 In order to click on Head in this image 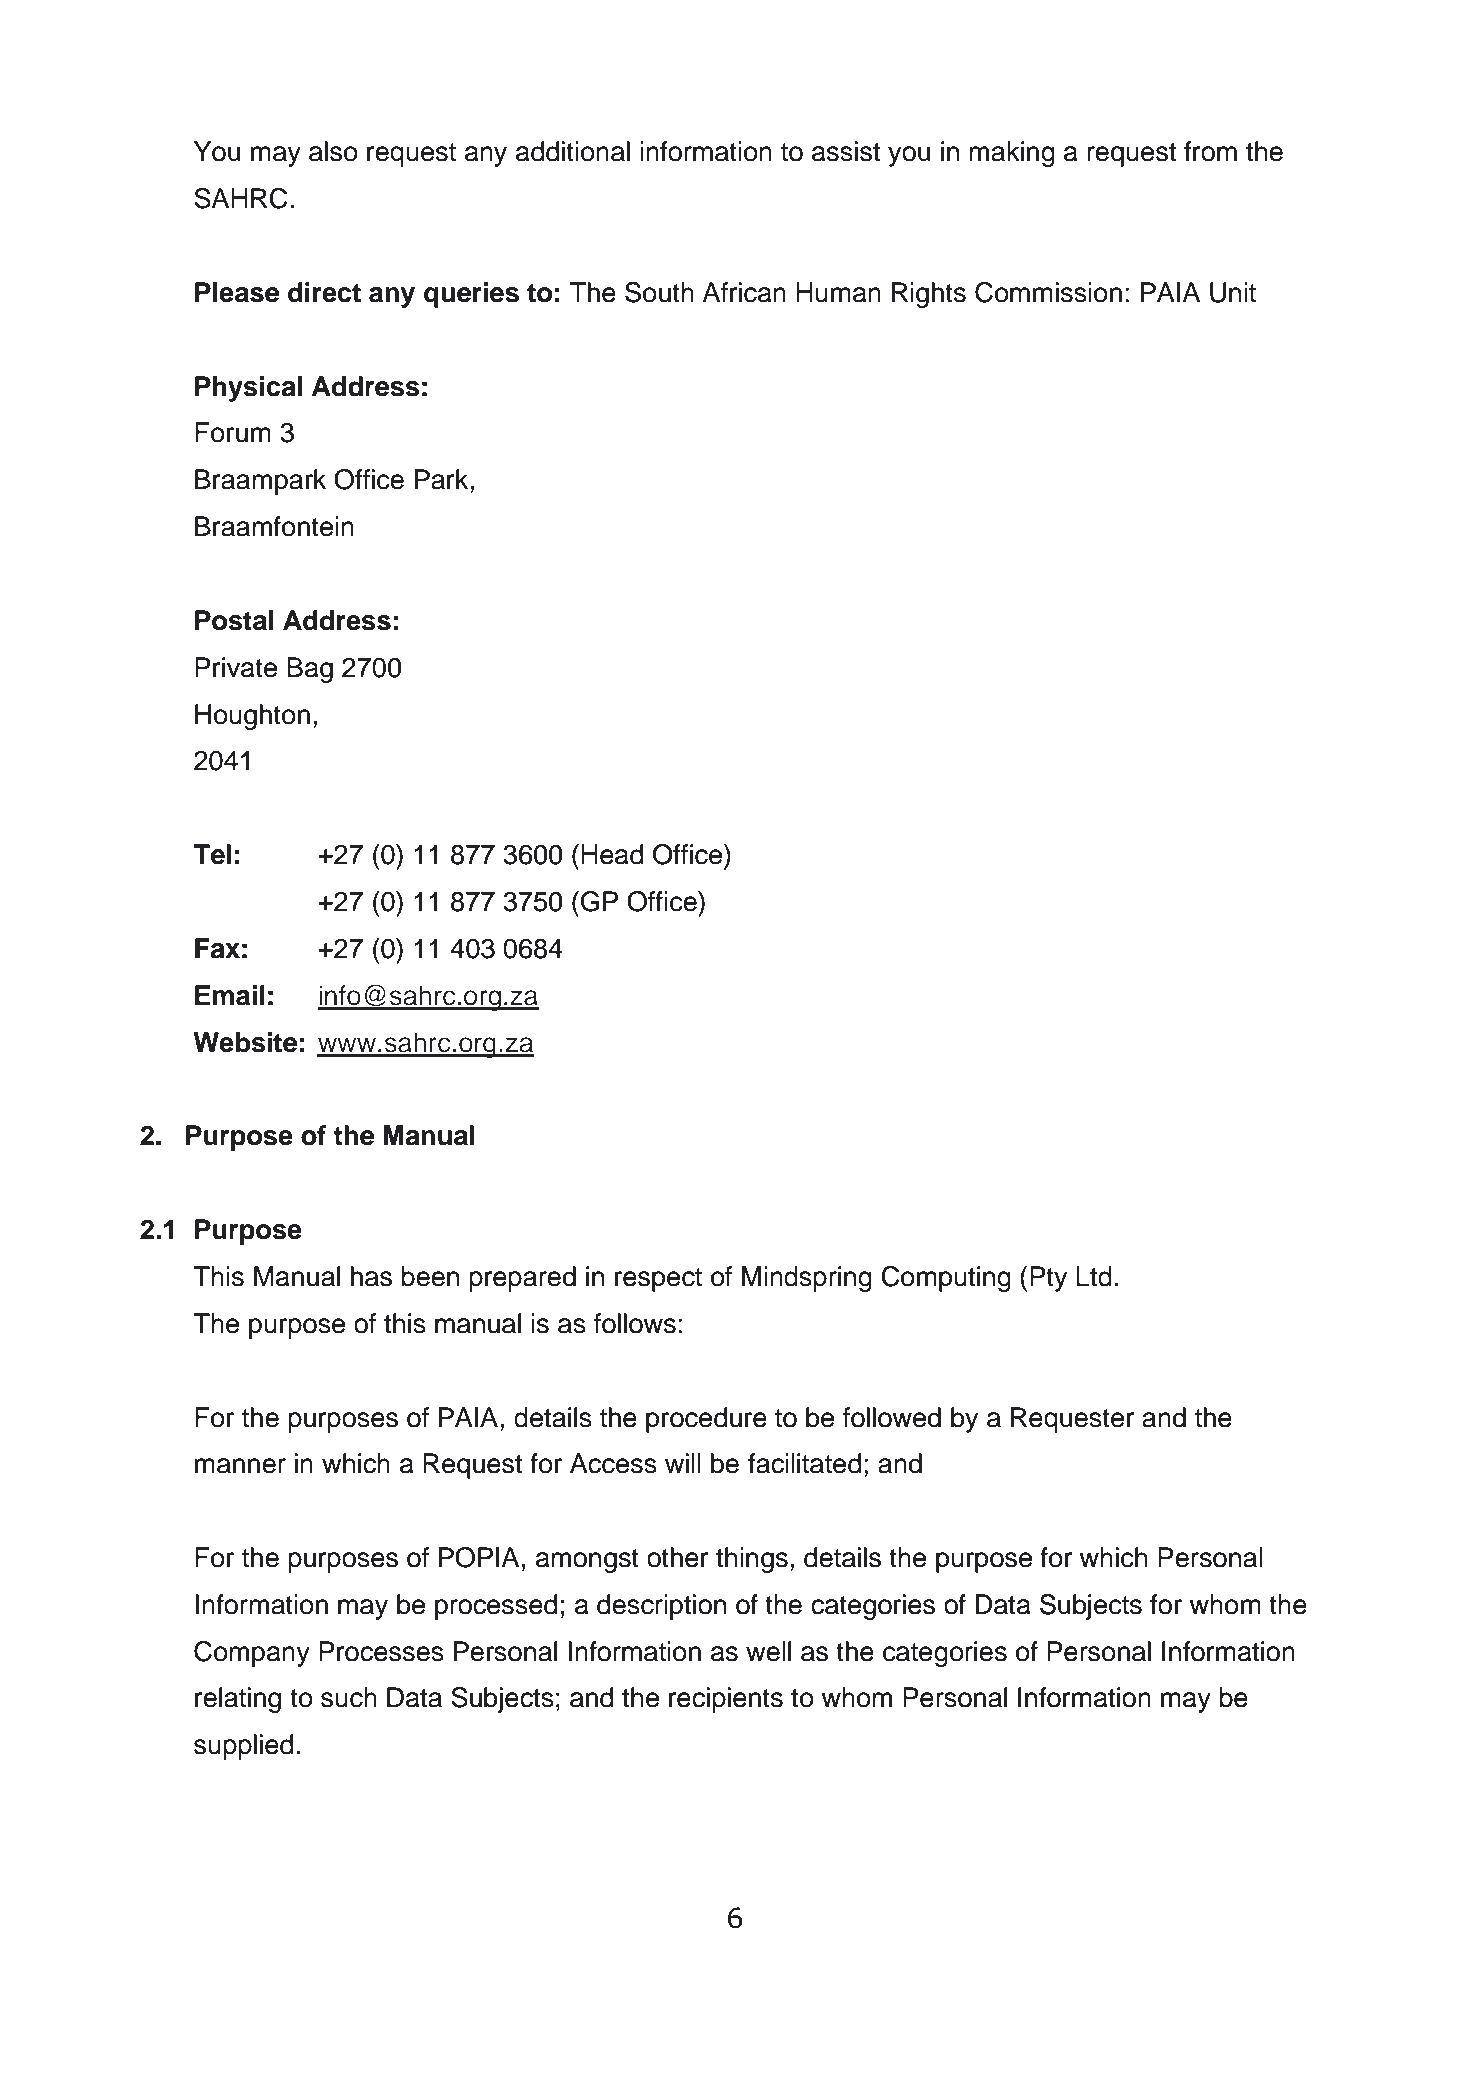, I will do `click(612, 854)`.
